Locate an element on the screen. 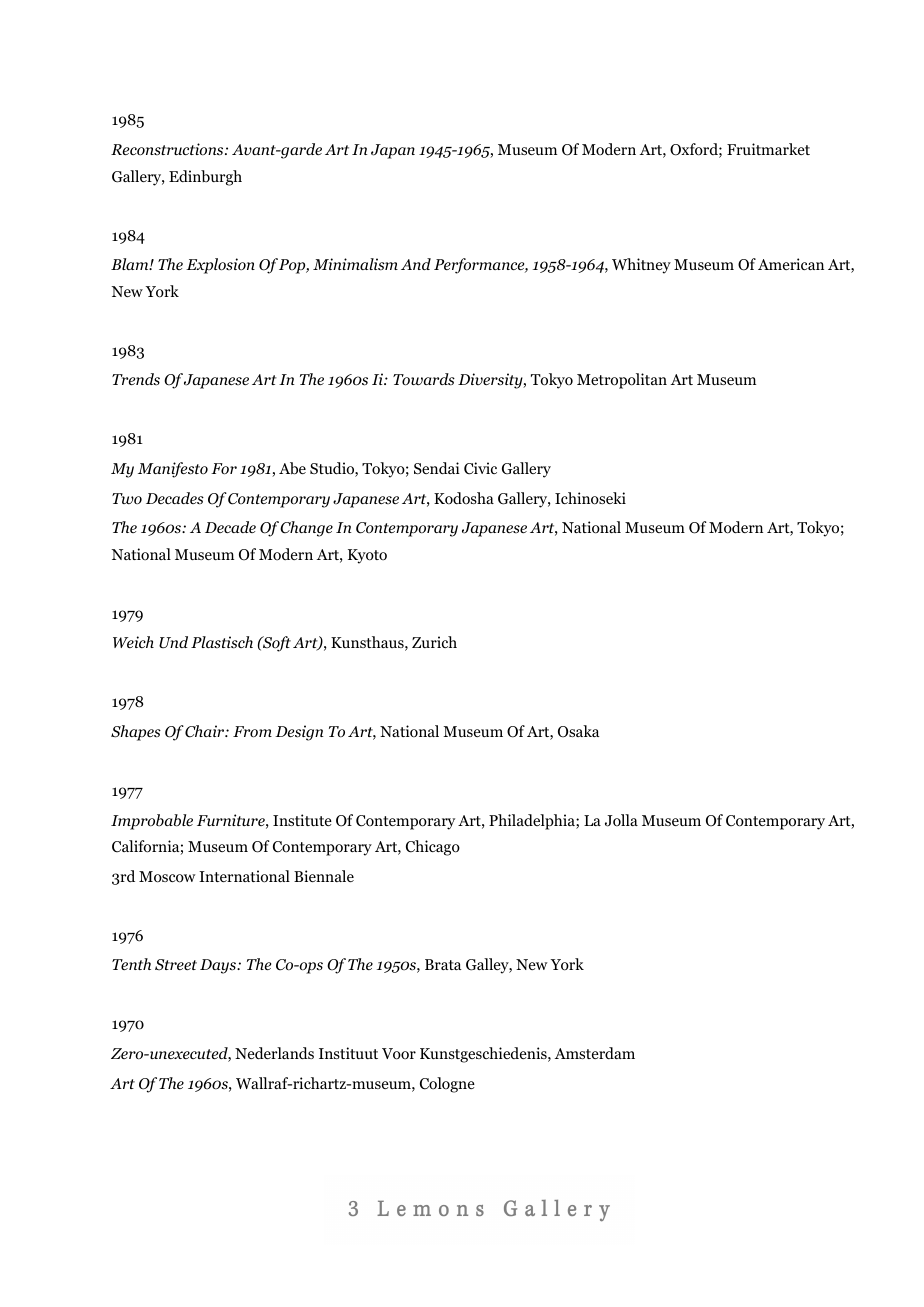 The image size is (924, 1307). Jolla is located at coordinates (621, 820).
